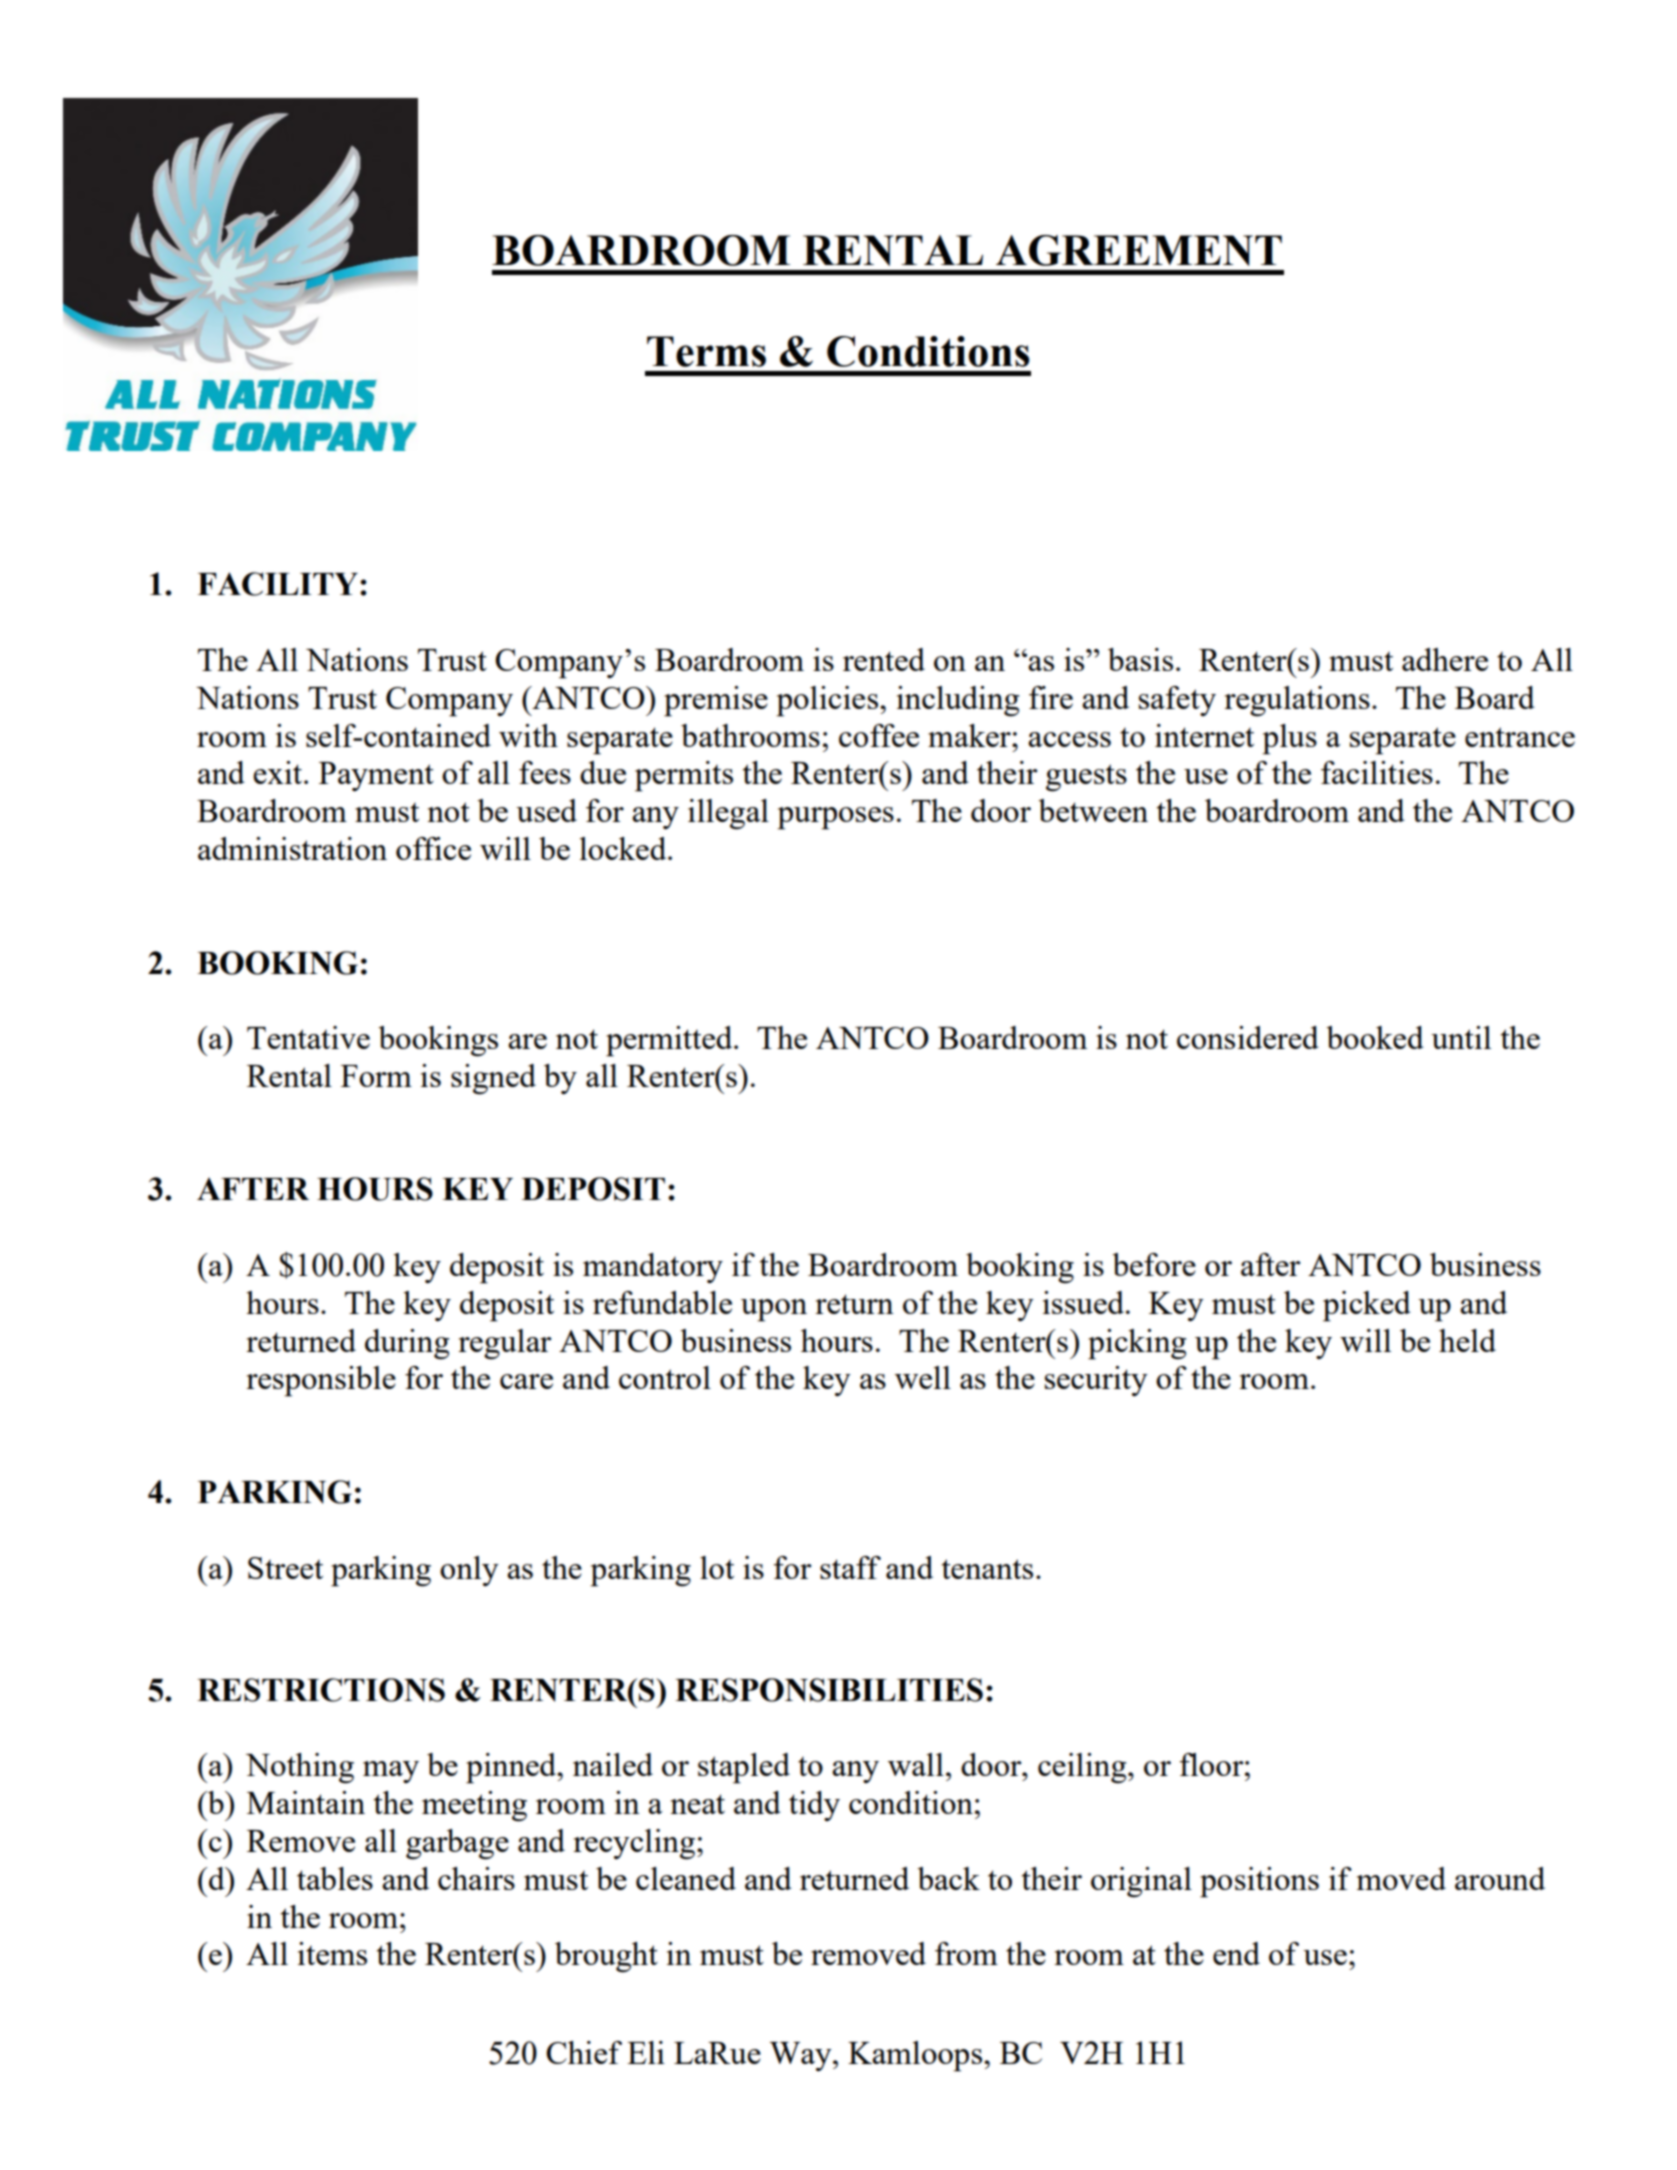 The height and width of the image is (2170, 1677). I want to click on from, so click(966, 1953).
